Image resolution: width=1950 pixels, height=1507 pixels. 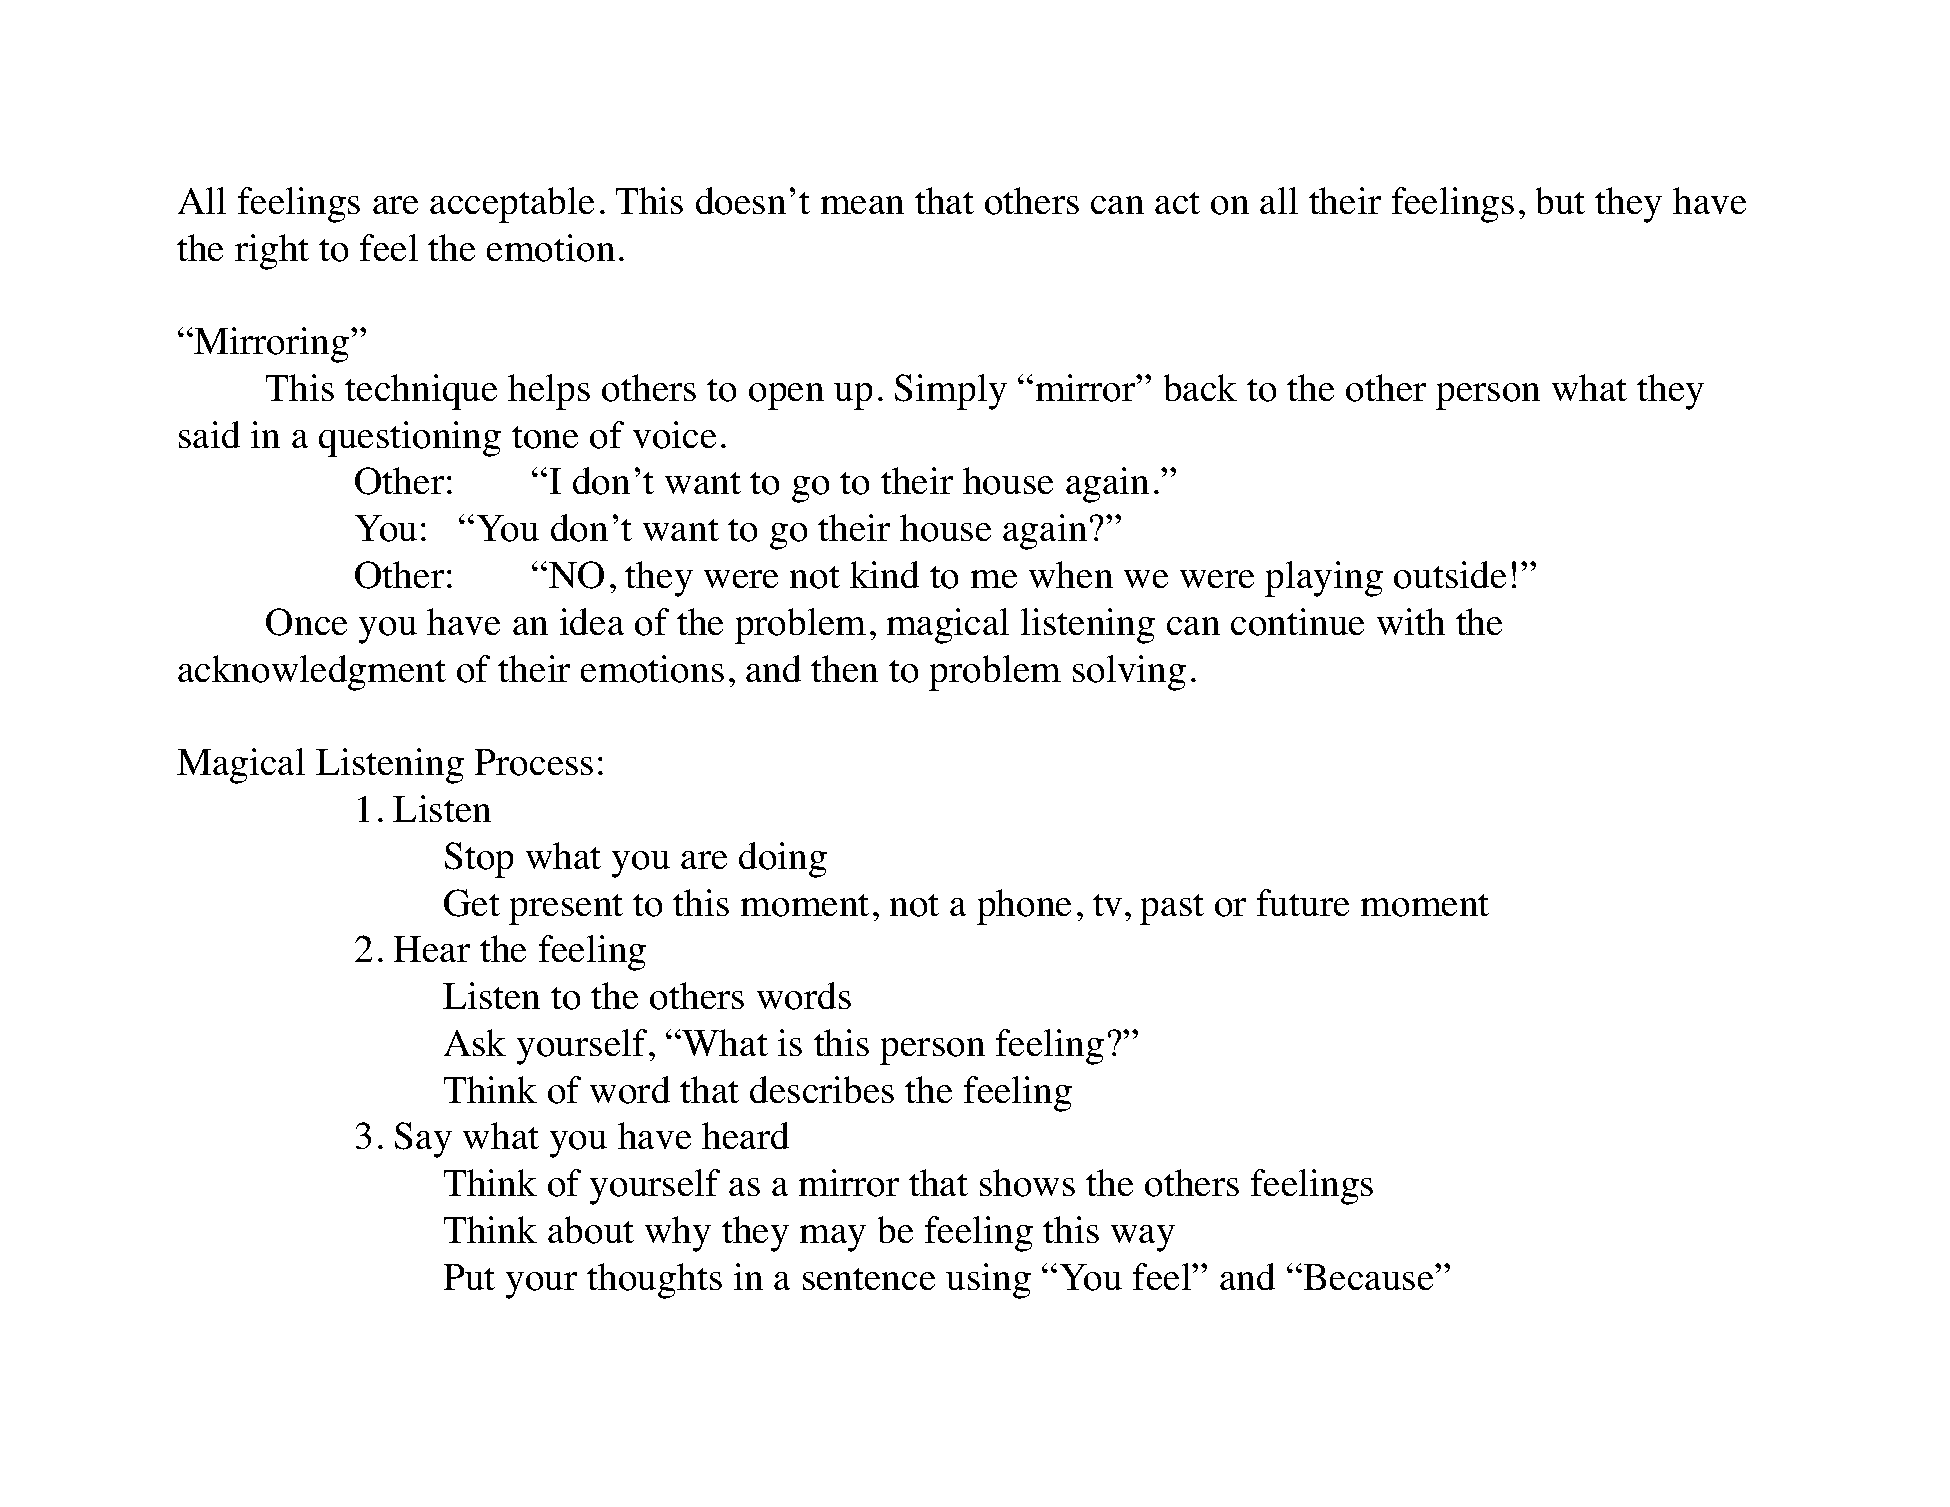 What do you see at coordinates (534, 762) in the screenshot?
I see `Process` at bounding box center [534, 762].
